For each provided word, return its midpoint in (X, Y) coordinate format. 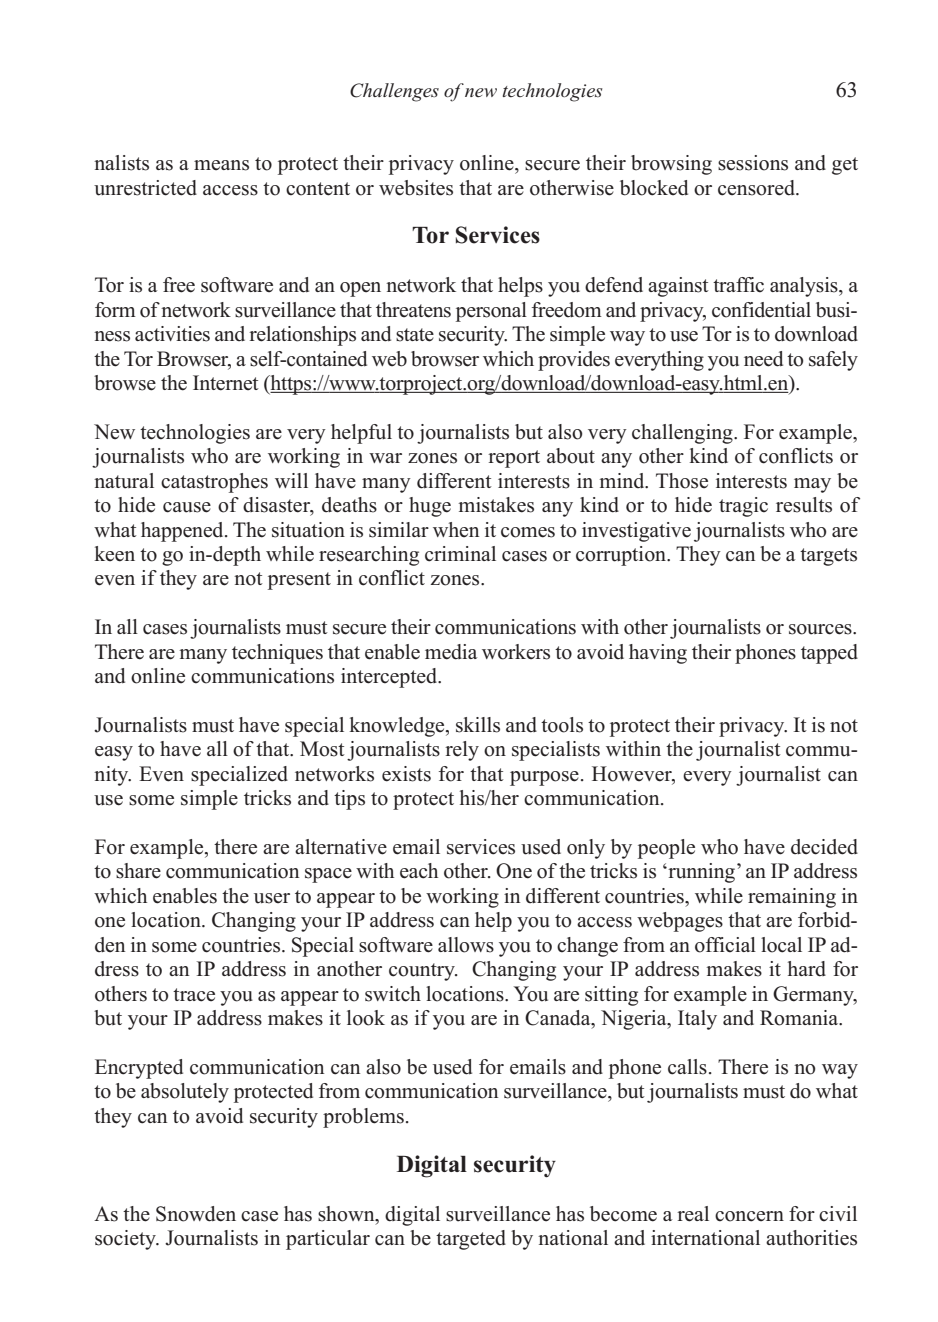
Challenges (394, 92)
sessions (753, 163)
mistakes (496, 505)
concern (749, 1216)
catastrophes (214, 483)
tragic (743, 507)
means (221, 165)
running (702, 873)
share (138, 871)
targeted (471, 1240)
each (419, 871)
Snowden (196, 1214)
